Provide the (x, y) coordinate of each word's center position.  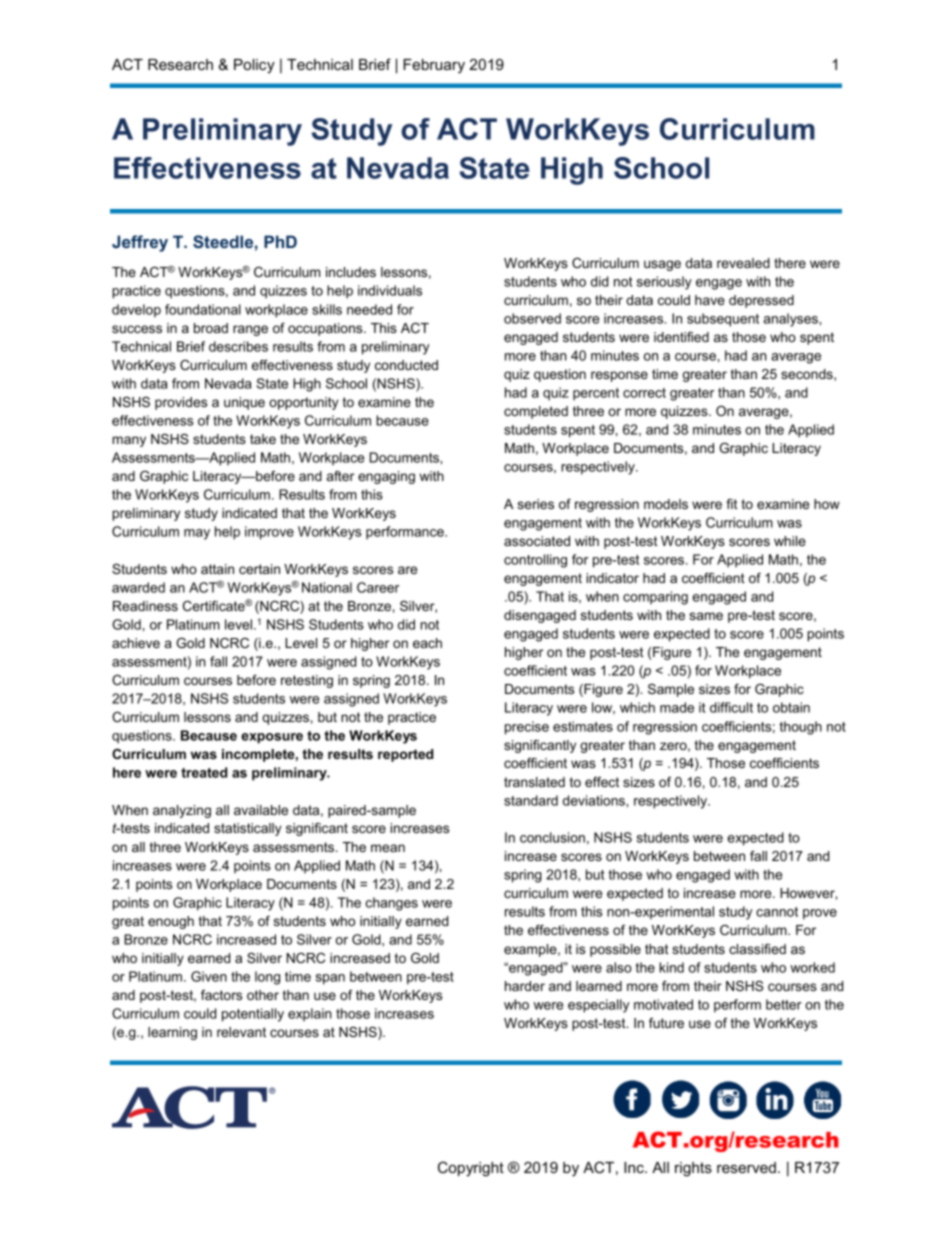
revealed (743, 263)
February (434, 66)
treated (204, 772)
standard (531, 800)
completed (536, 412)
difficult (731, 707)
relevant (241, 1032)
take (263, 439)
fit (732, 504)
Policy (254, 66)
